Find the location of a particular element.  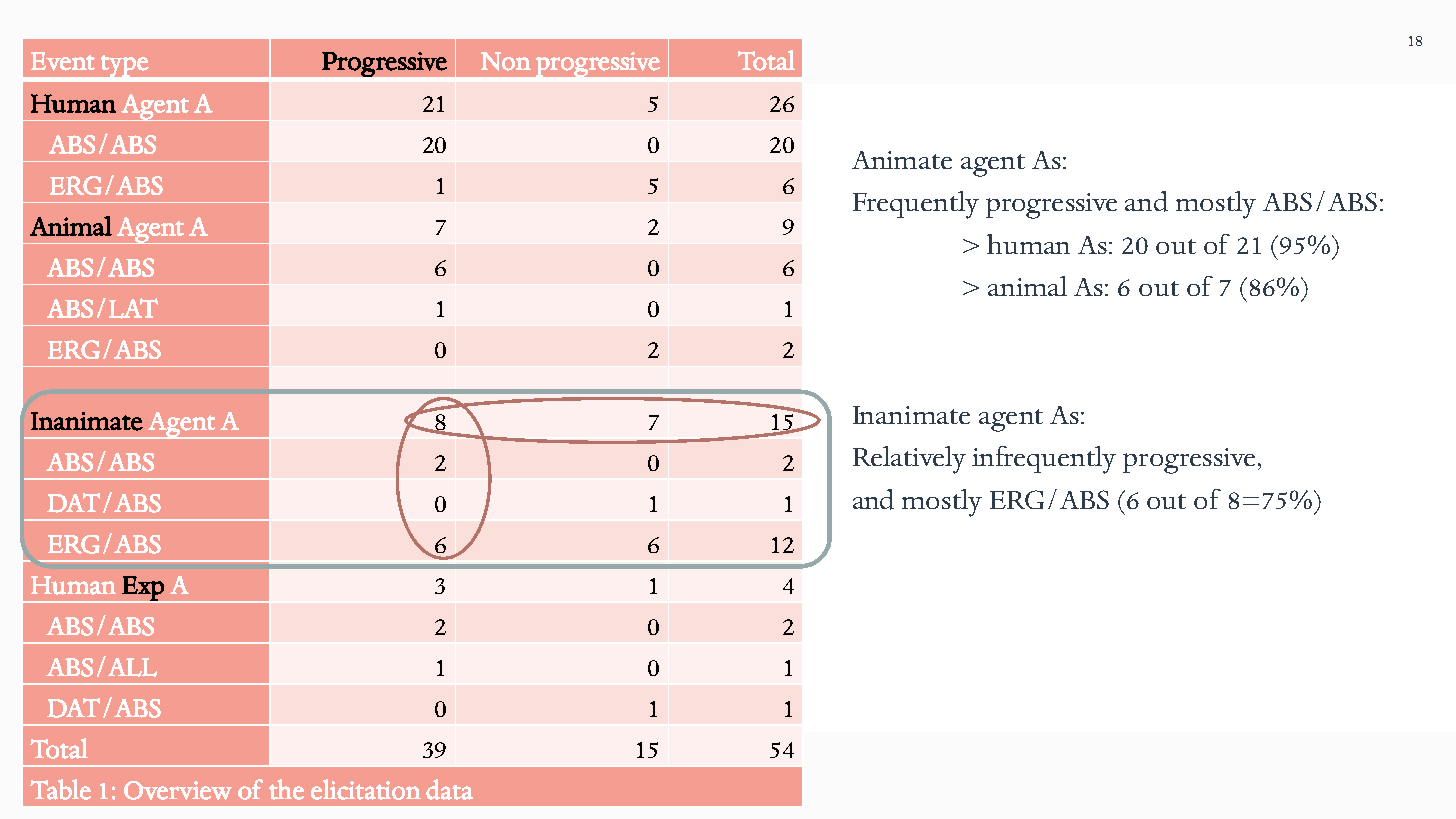

Relatively is located at coordinates (909, 460).
